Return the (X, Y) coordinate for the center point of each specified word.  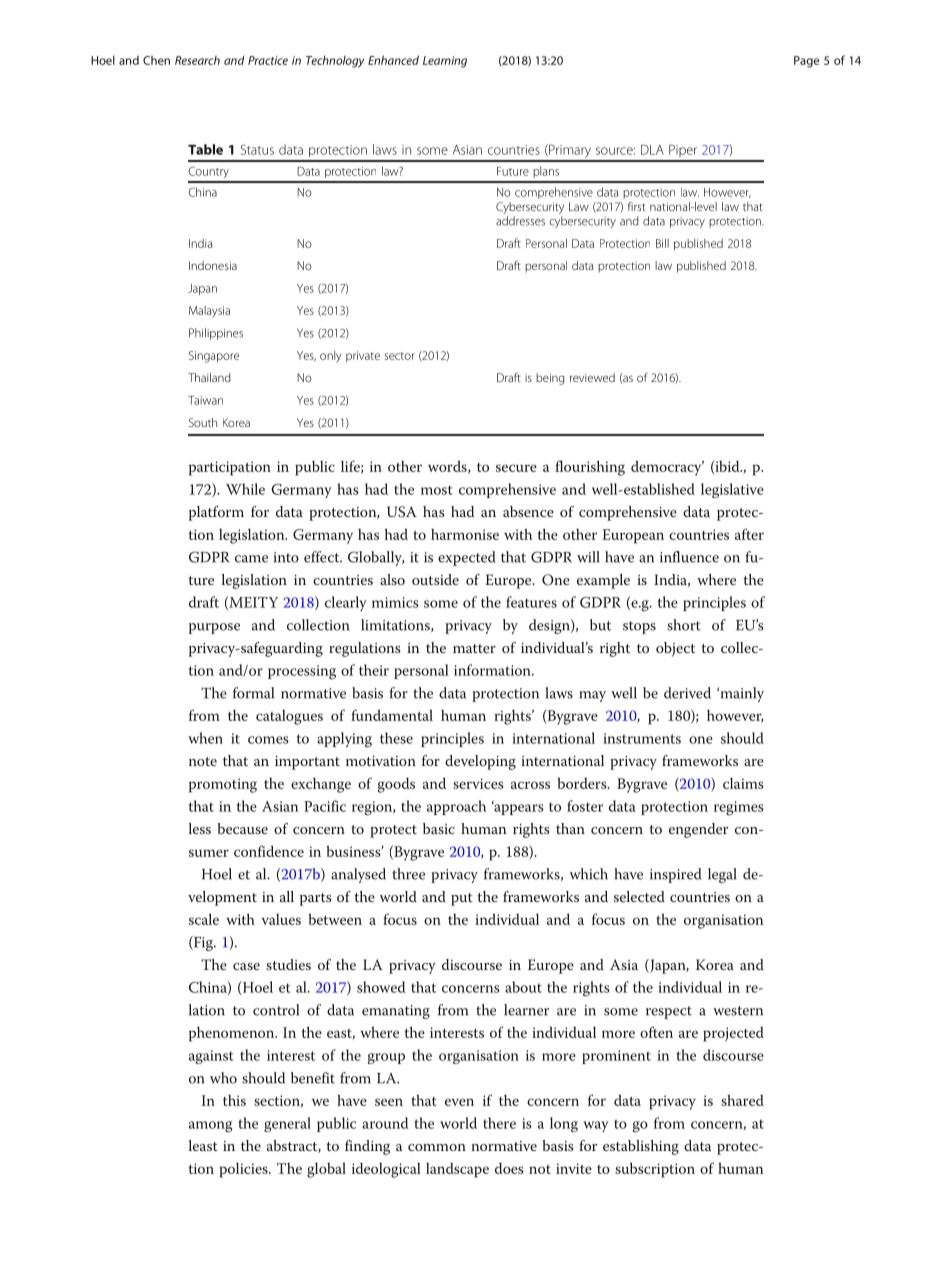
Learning (445, 62)
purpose (214, 628)
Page (806, 62)
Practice (268, 60)
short (684, 625)
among (211, 1127)
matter (474, 648)
